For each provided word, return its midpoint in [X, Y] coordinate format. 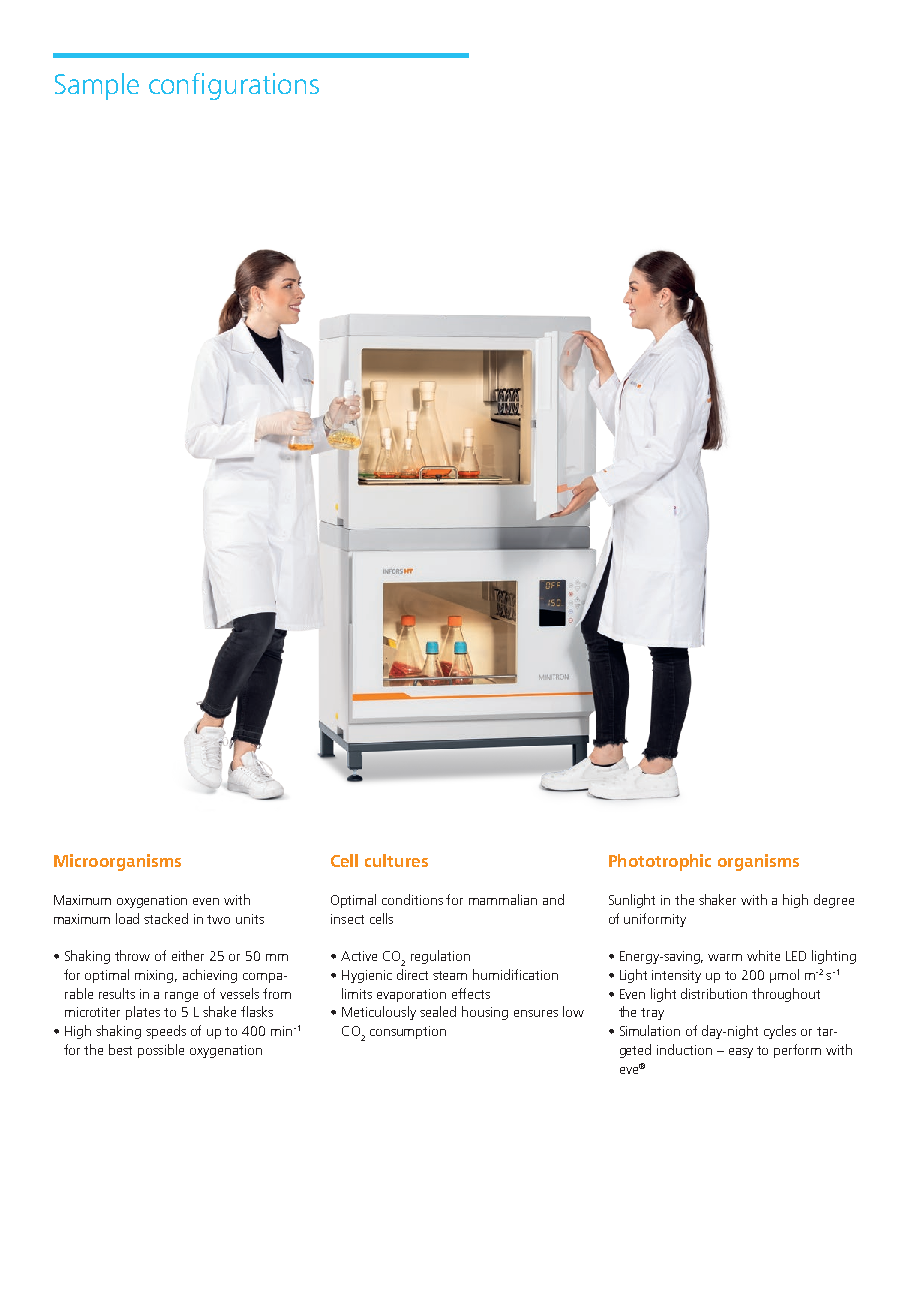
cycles [780, 1032]
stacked [166, 918]
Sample [97, 86]
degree [834, 901]
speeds [166, 1032]
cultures [396, 860]
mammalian [503, 899]
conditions [412, 899]
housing [485, 1013]
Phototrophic [660, 862]
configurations [234, 86]
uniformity [655, 920]
